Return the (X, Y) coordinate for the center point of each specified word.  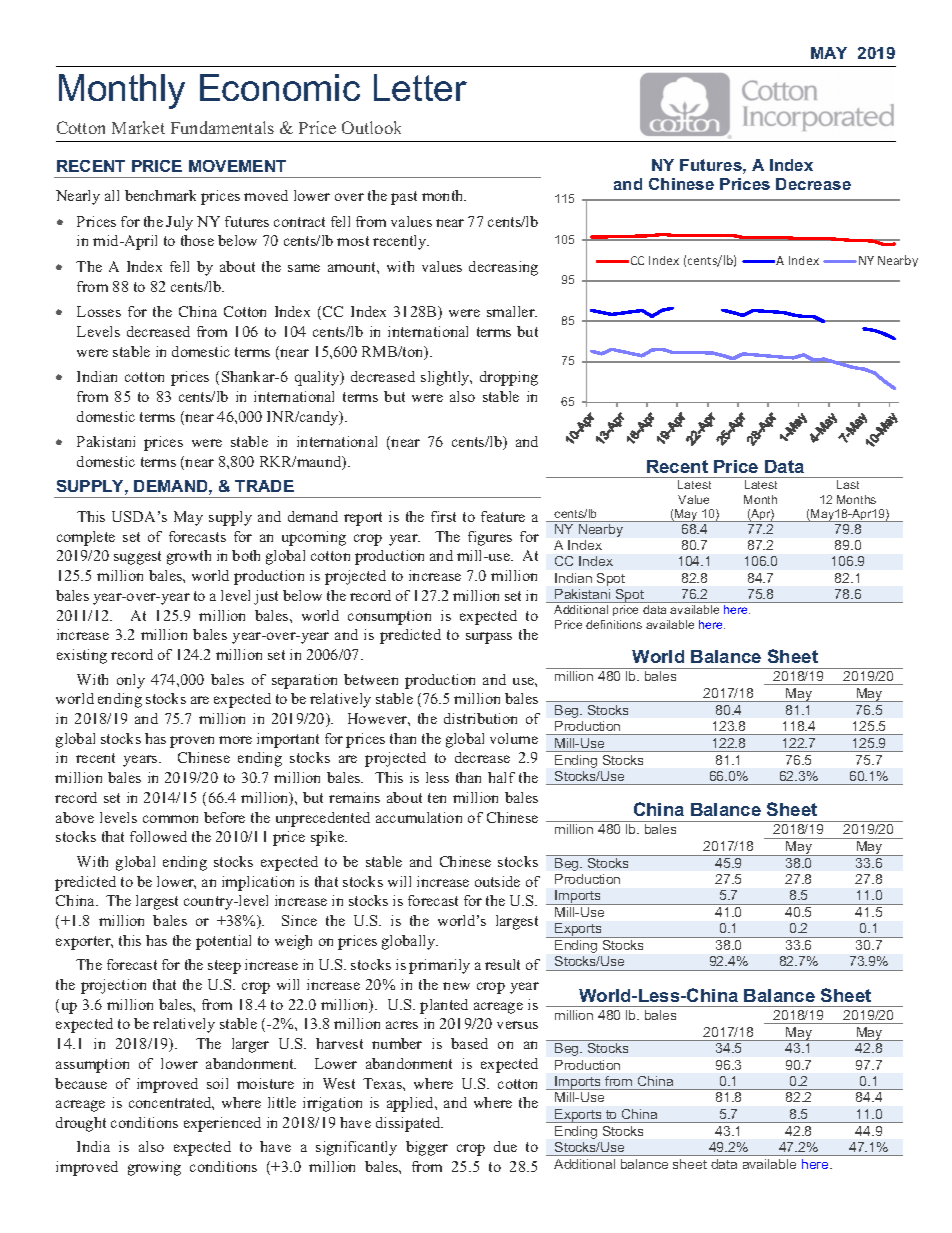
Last (848, 484)
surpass (489, 638)
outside (497, 881)
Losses (99, 311)
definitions (614, 624)
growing (154, 1168)
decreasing (503, 268)
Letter (420, 87)
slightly (446, 378)
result (502, 964)
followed (158, 836)
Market (138, 127)
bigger (427, 1148)
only (131, 681)
